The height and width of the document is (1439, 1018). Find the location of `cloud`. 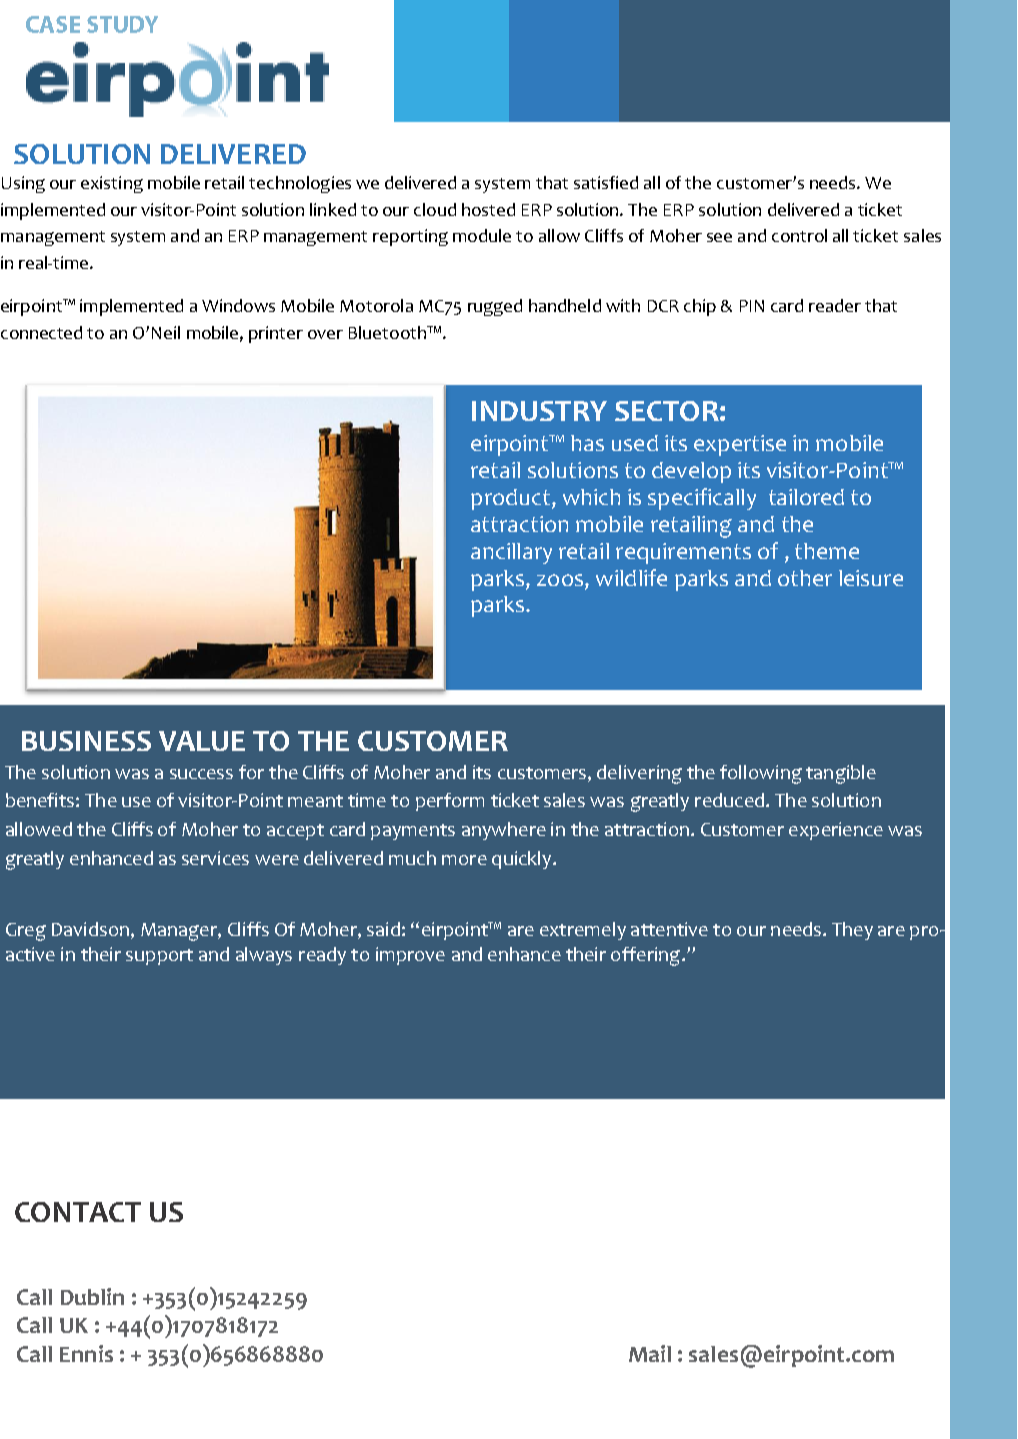

cloud is located at coordinates (435, 209).
